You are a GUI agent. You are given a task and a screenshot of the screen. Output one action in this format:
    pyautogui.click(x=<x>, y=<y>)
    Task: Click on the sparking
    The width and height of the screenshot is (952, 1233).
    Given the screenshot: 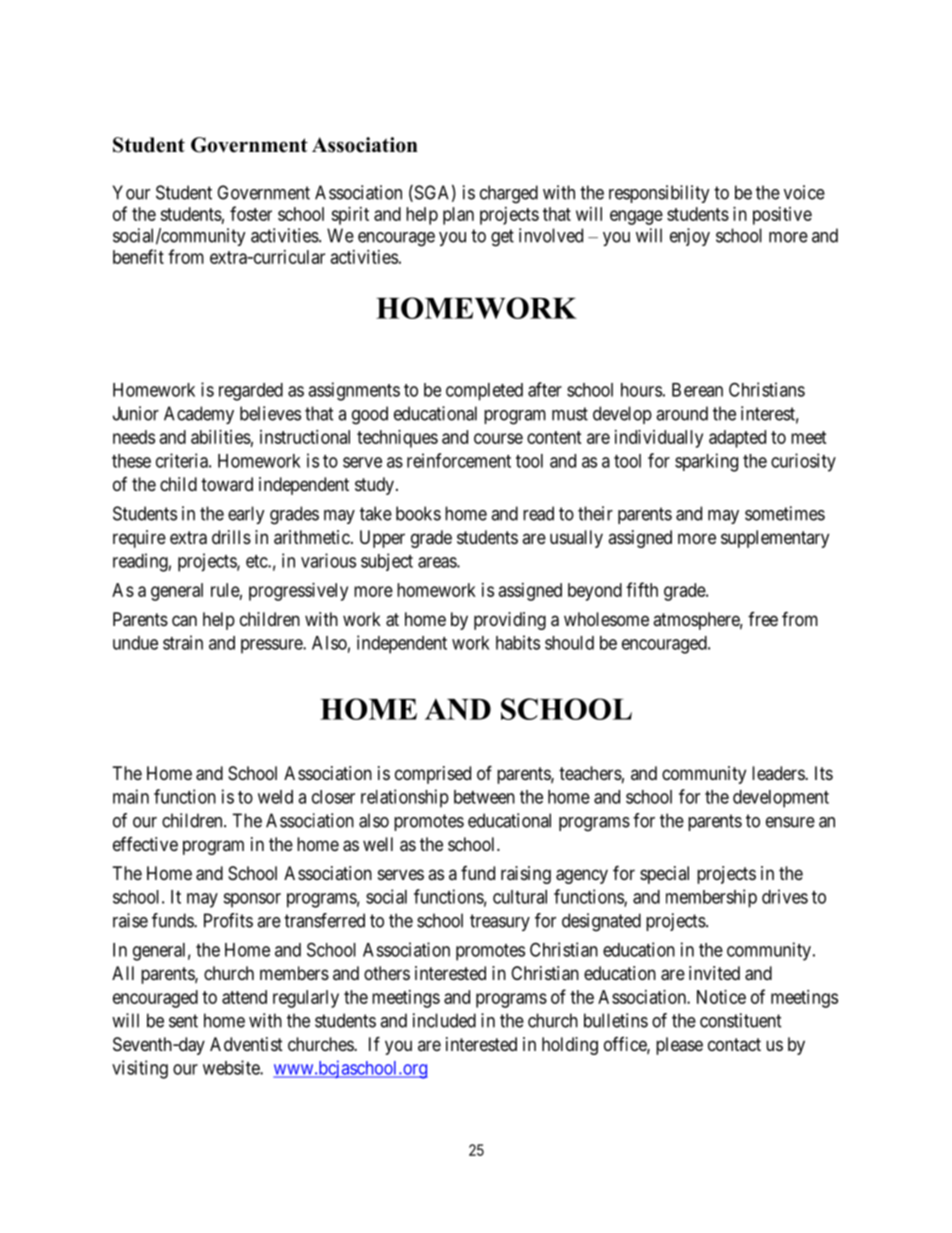 What is the action you would take?
    pyautogui.click(x=706, y=462)
